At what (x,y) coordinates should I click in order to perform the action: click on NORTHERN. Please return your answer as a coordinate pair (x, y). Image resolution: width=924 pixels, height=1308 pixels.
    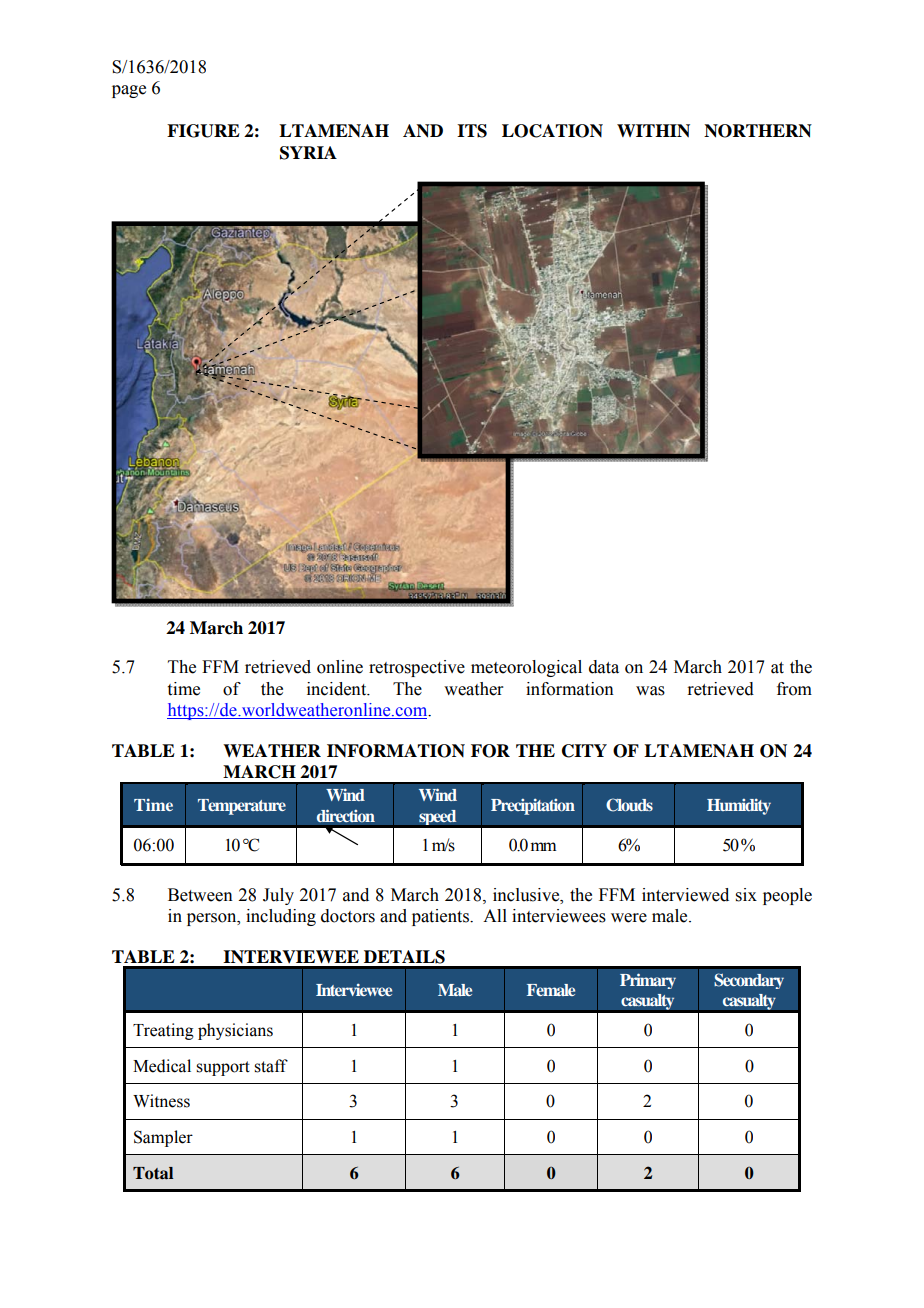
    Looking at the image, I should click on (758, 131).
